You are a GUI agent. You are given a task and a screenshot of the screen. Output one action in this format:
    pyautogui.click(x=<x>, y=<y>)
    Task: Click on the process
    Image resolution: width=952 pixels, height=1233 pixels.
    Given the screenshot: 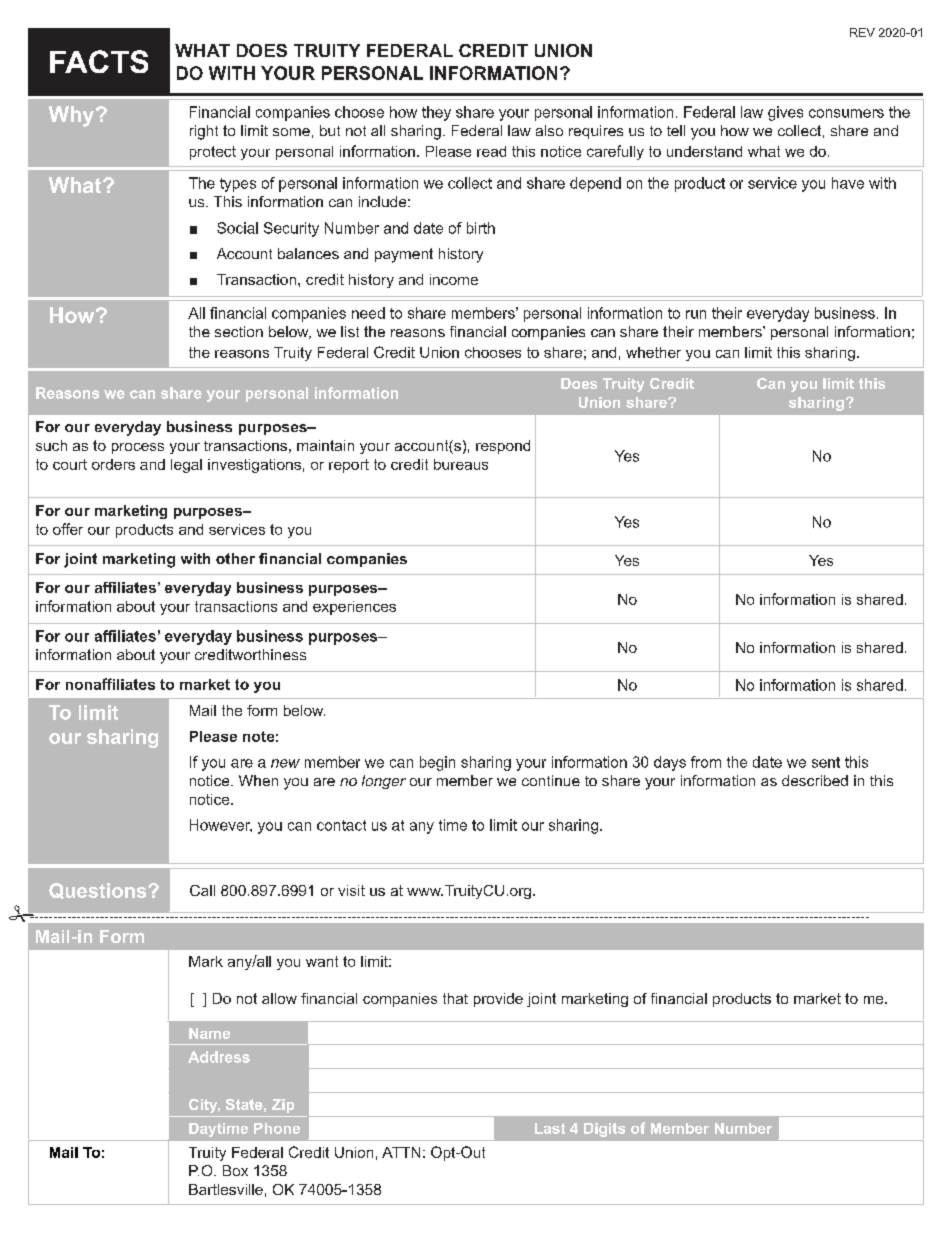 What is the action you would take?
    pyautogui.click(x=138, y=448)
